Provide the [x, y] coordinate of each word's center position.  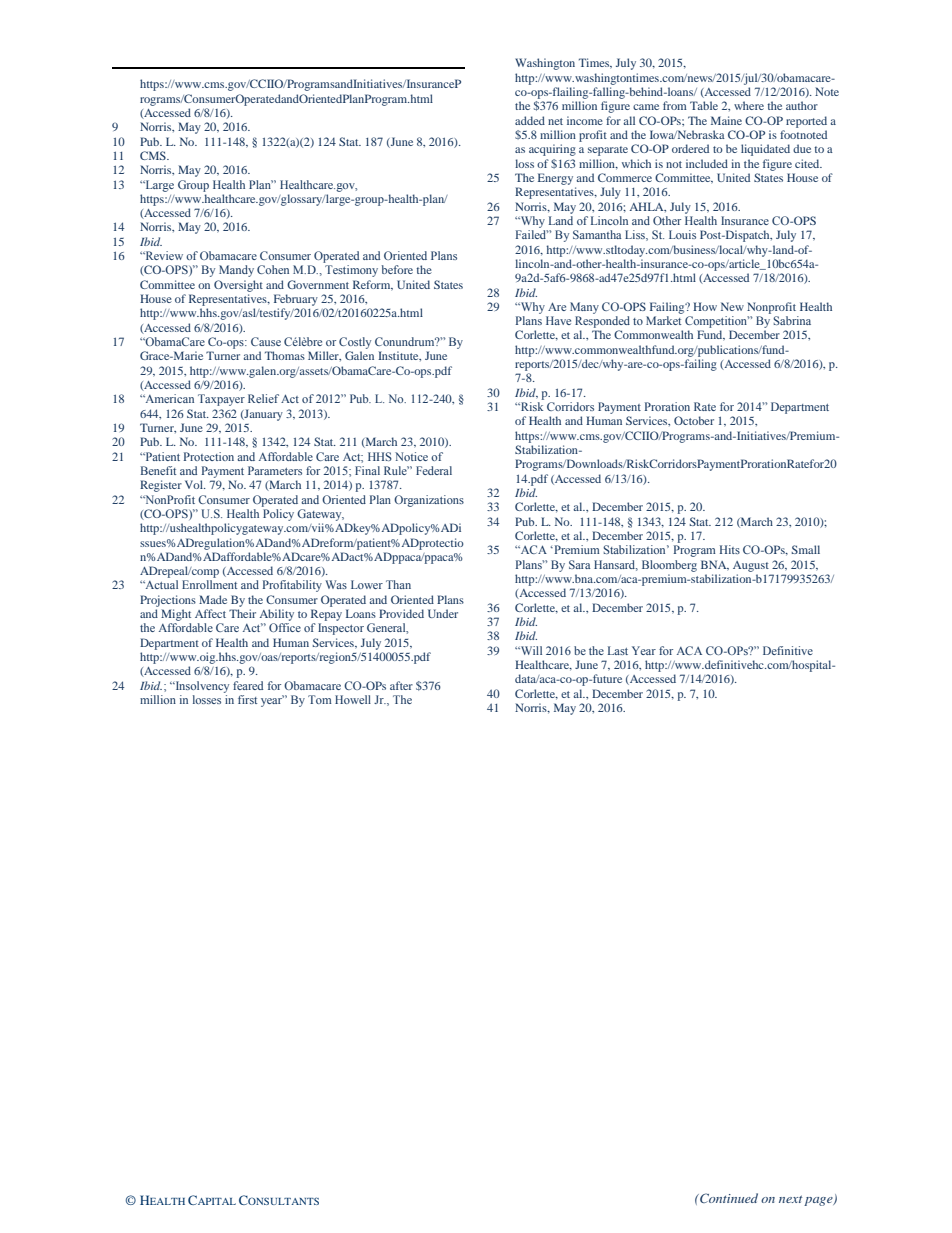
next [790, 1199]
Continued [728, 1198]
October [694, 420]
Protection [209, 456]
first [247, 699]
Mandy [236, 271]
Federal [434, 470]
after [401, 685]
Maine [726, 120]
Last [618, 650]
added [530, 120]
